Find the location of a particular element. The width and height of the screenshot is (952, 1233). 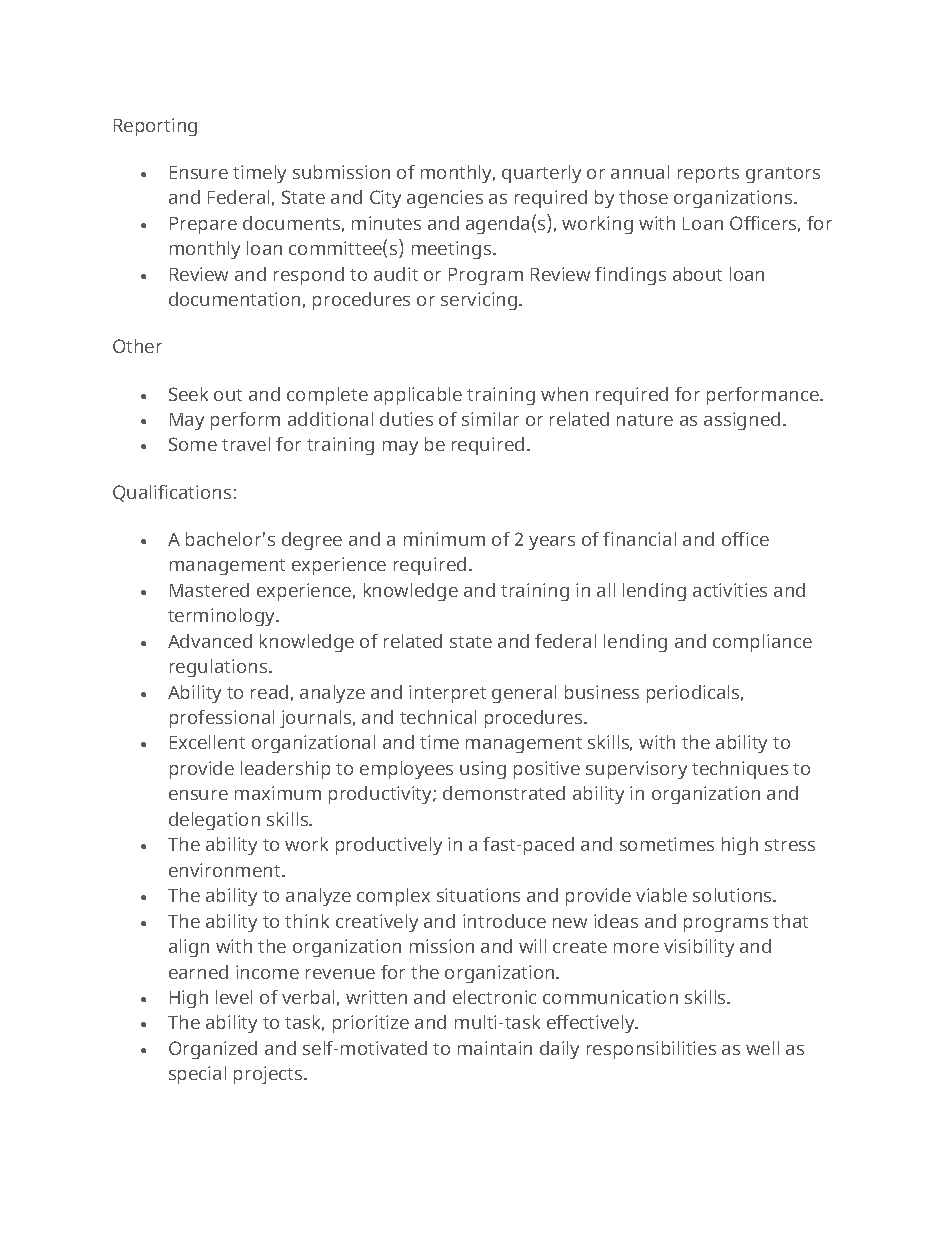

reports is located at coordinates (708, 175).
